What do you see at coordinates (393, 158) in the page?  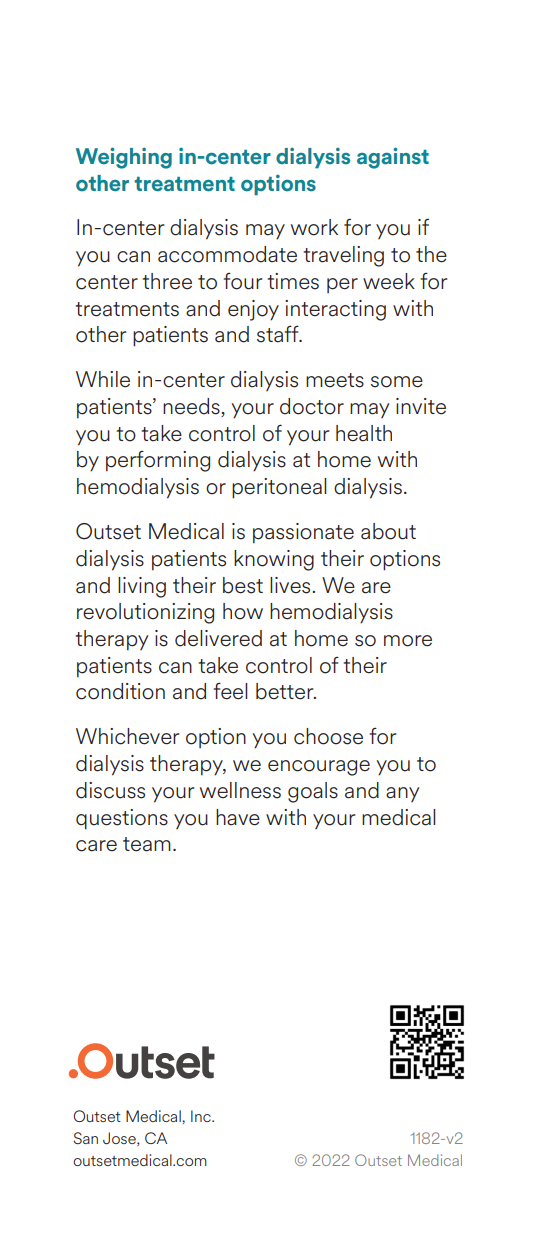 I see `against` at bounding box center [393, 158].
